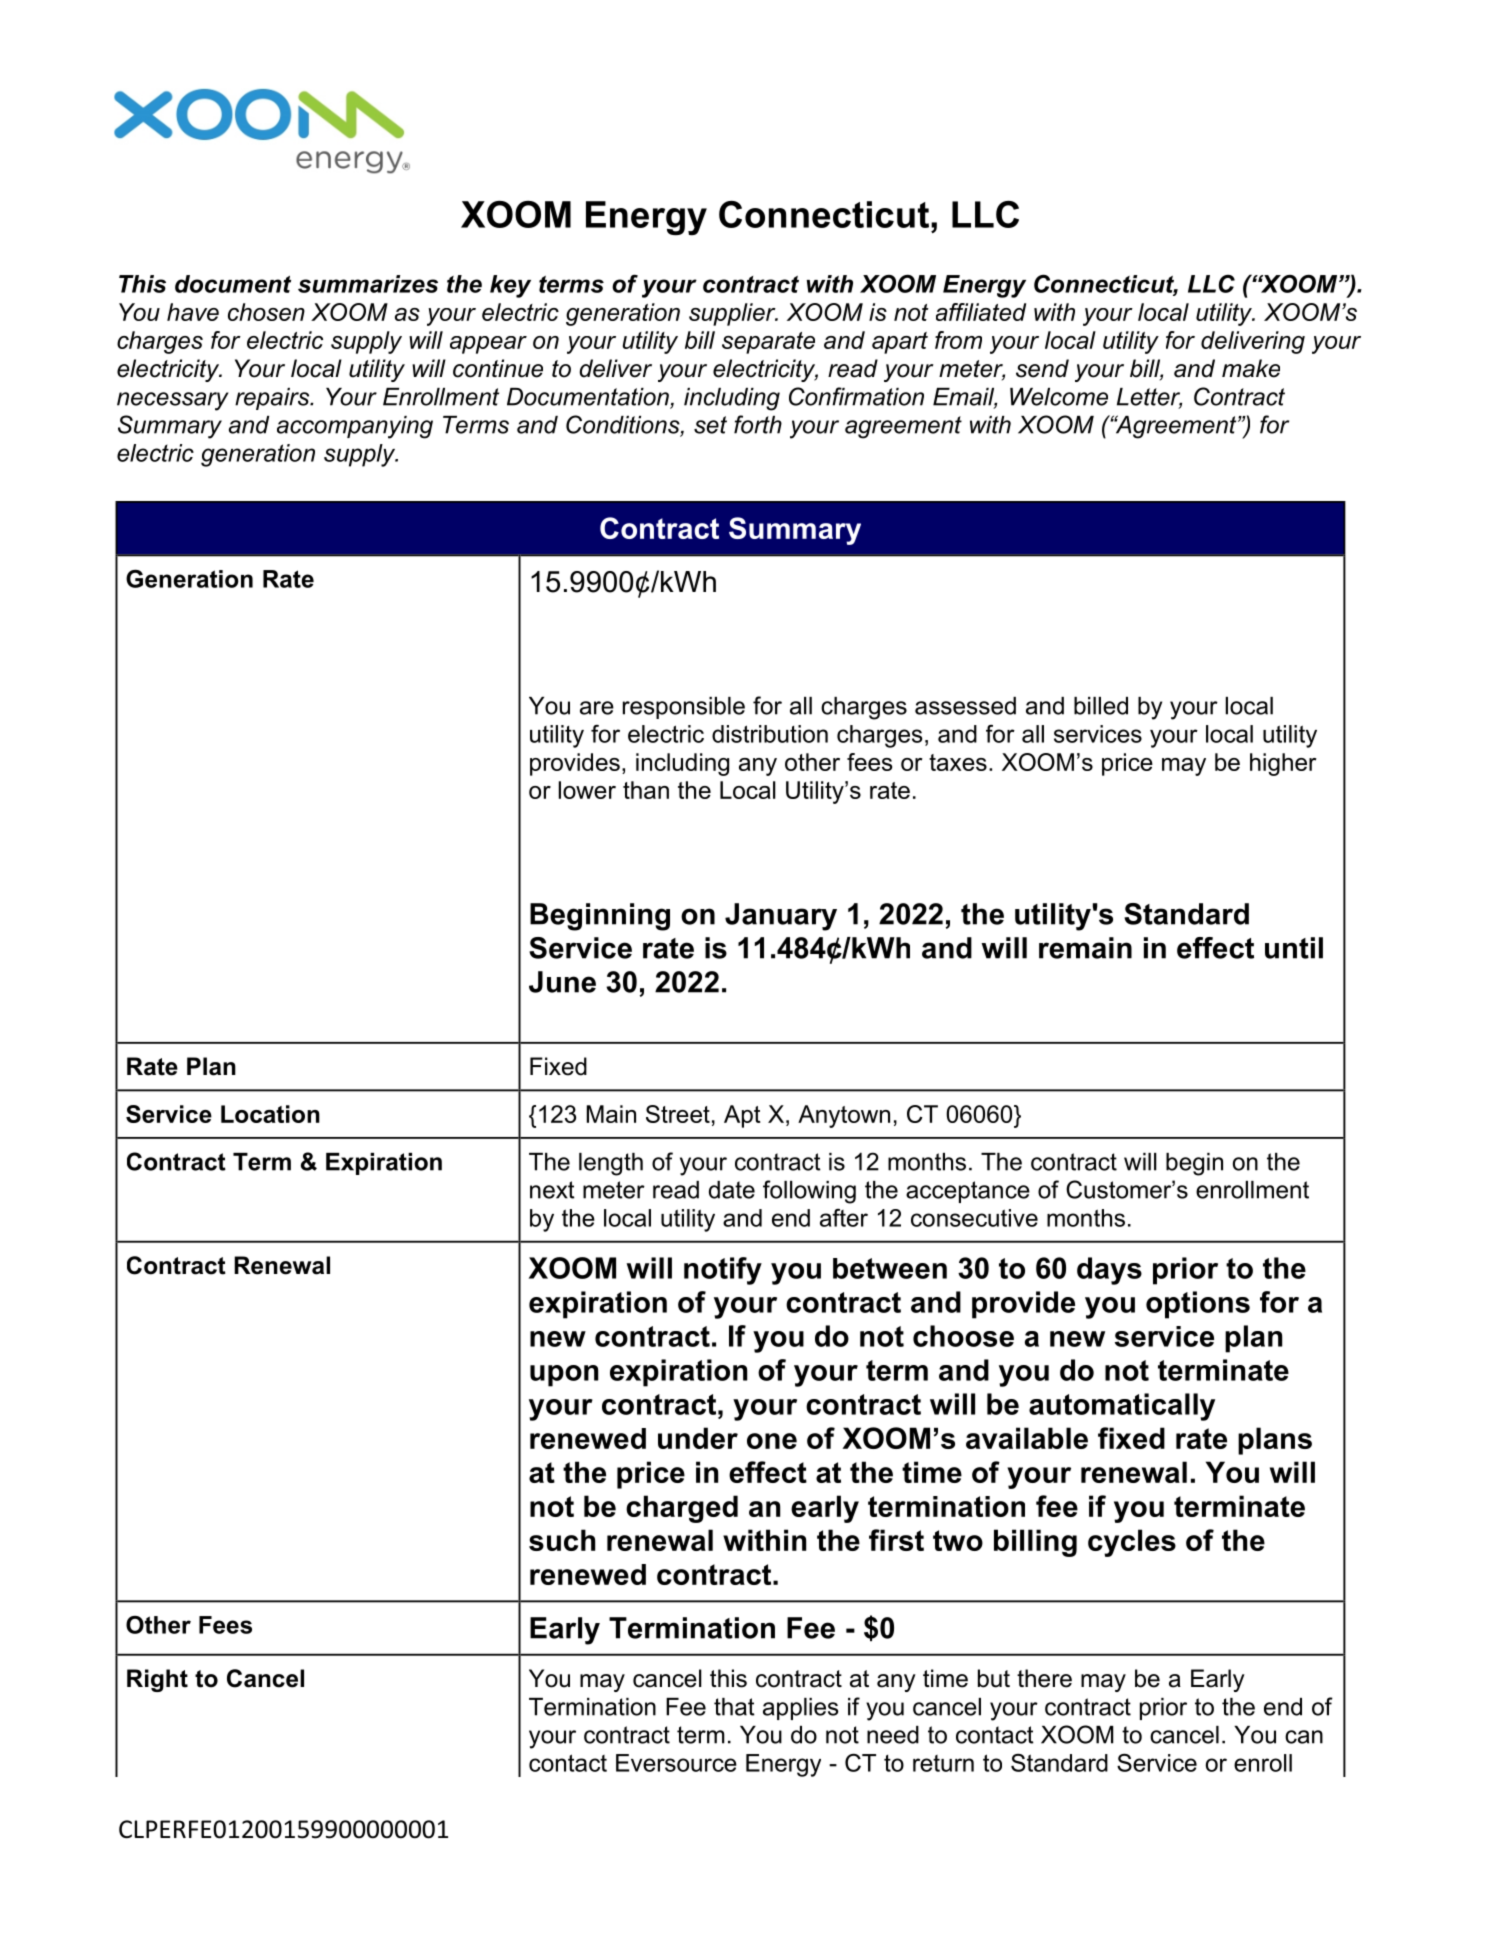 This page has height=1936, width=1496. What do you see at coordinates (270, 1114) in the page?
I see `Location` at bounding box center [270, 1114].
